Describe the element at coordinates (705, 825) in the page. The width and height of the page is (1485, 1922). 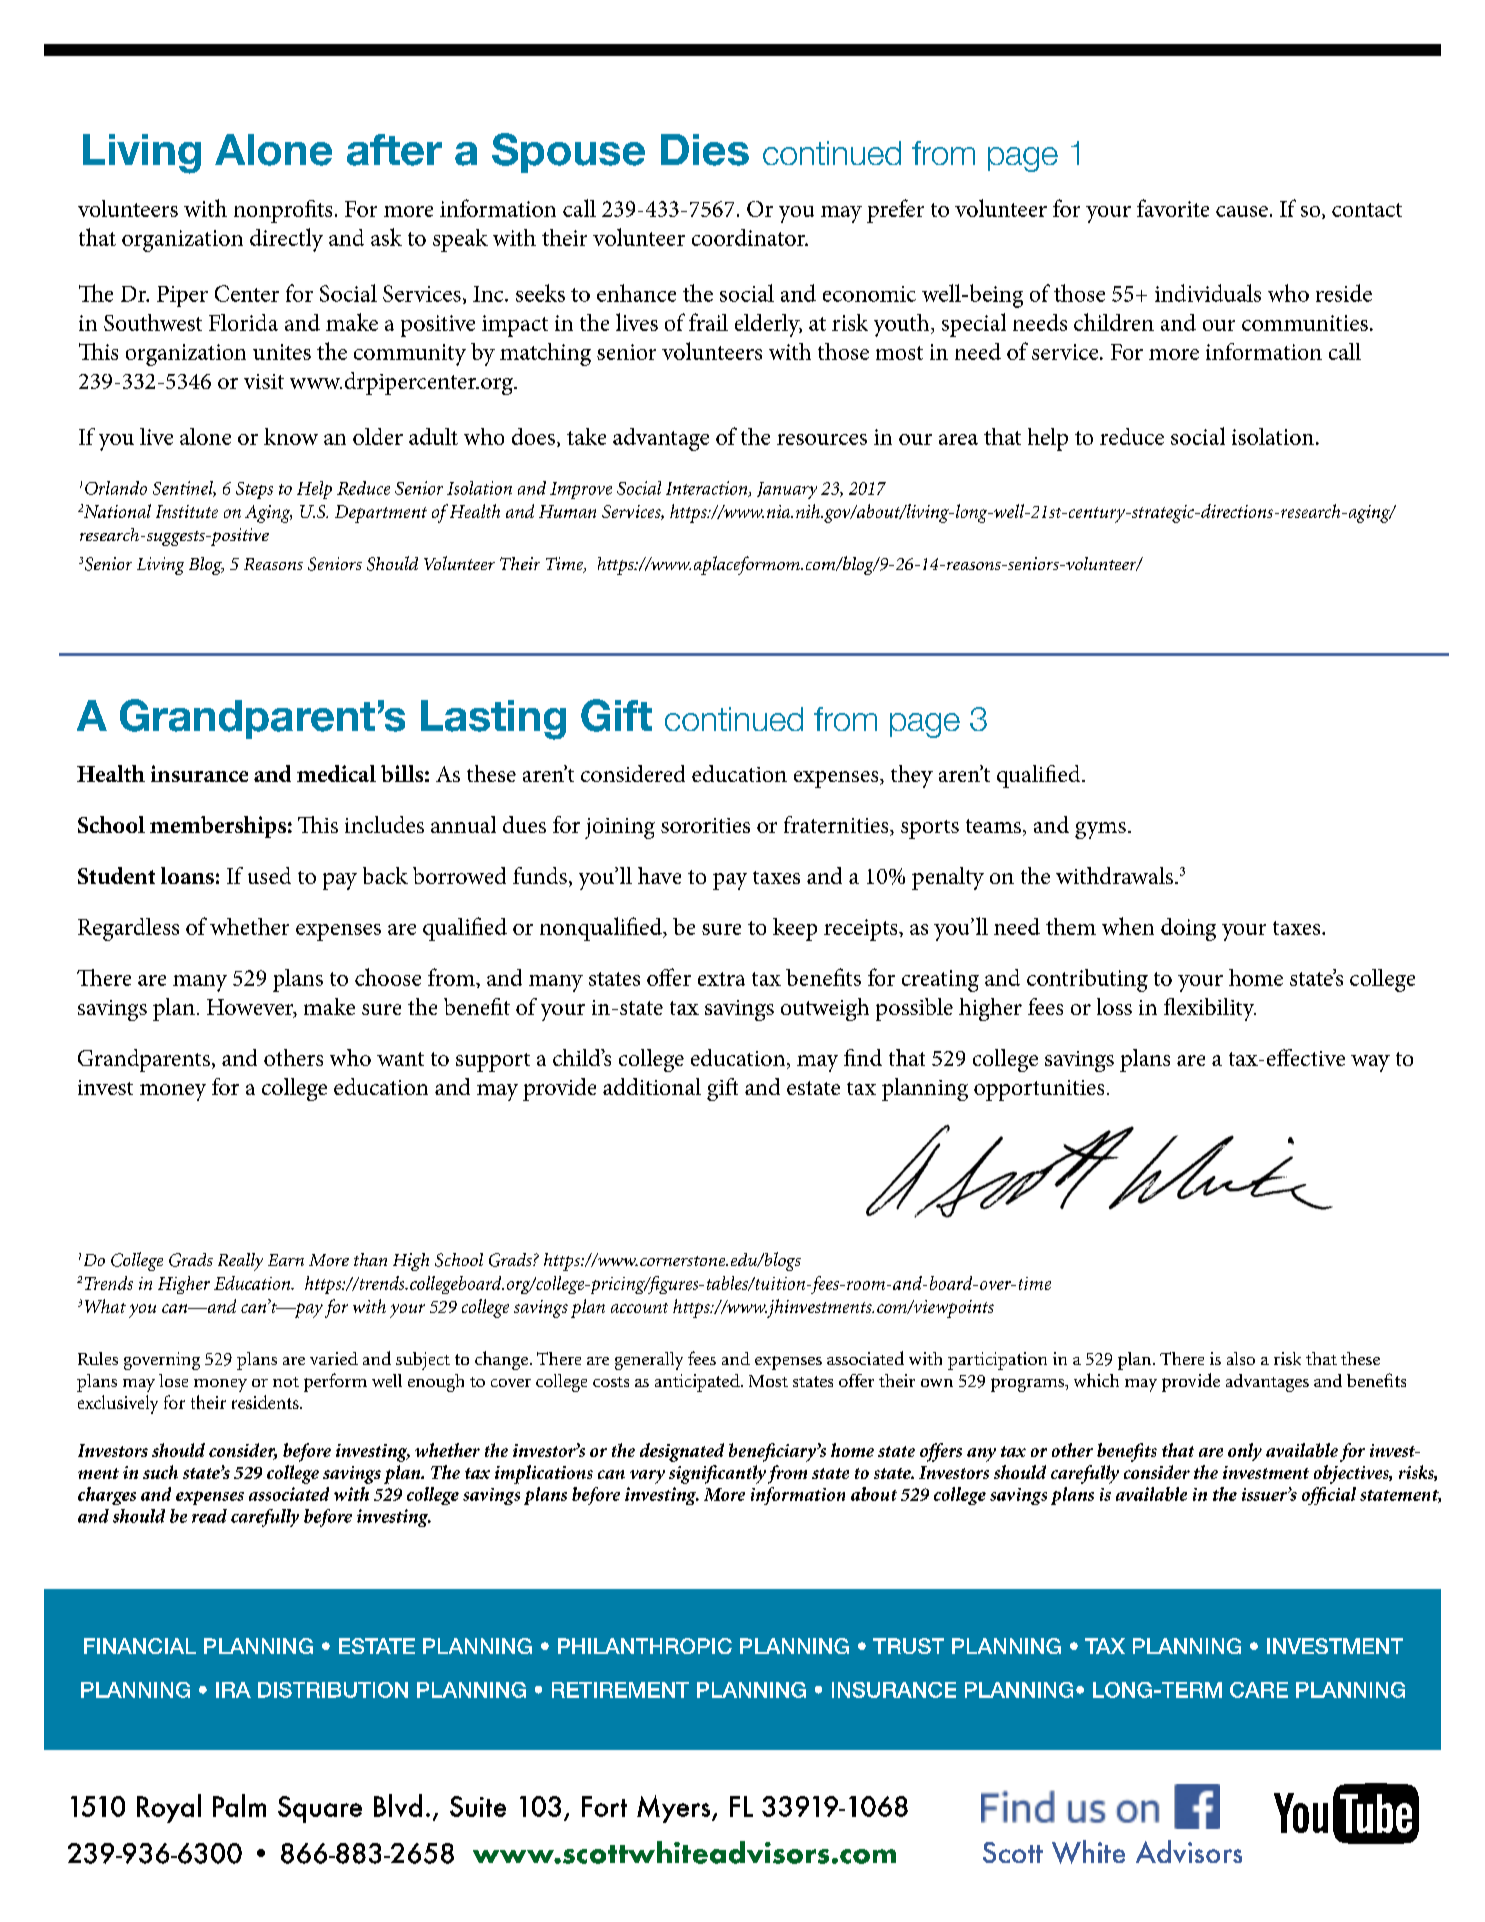
I see `sororities` at that location.
